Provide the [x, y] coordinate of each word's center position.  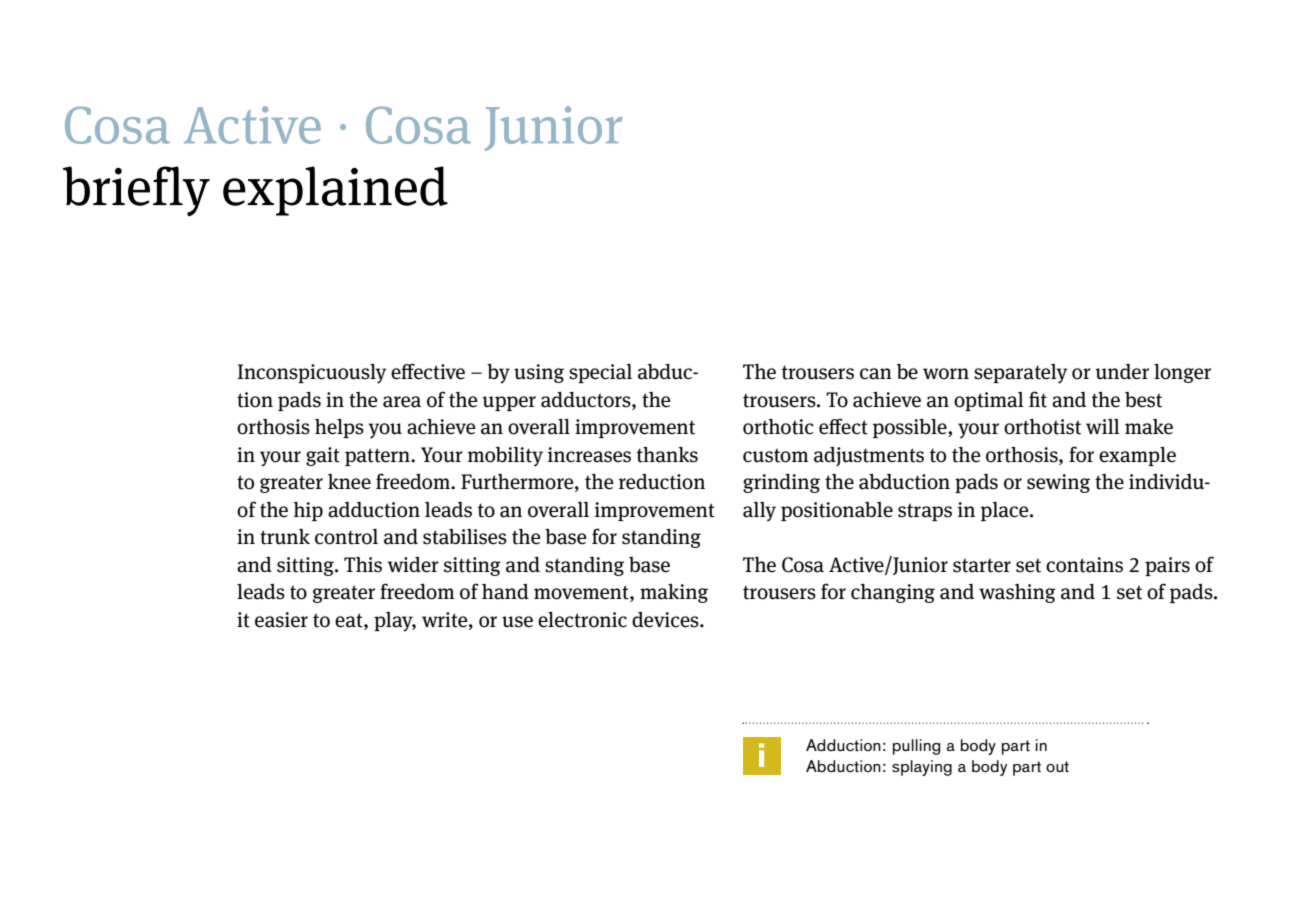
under [1122, 372]
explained [335, 191]
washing [1017, 593]
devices [666, 619]
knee [349, 482]
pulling [916, 747]
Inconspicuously [311, 373]
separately [1020, 374]
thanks [667, 454]
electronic [582, 619]
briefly [136, 191]
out [1057, 767]
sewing [1058, 483]
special [600, 373]
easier [281, 620]
